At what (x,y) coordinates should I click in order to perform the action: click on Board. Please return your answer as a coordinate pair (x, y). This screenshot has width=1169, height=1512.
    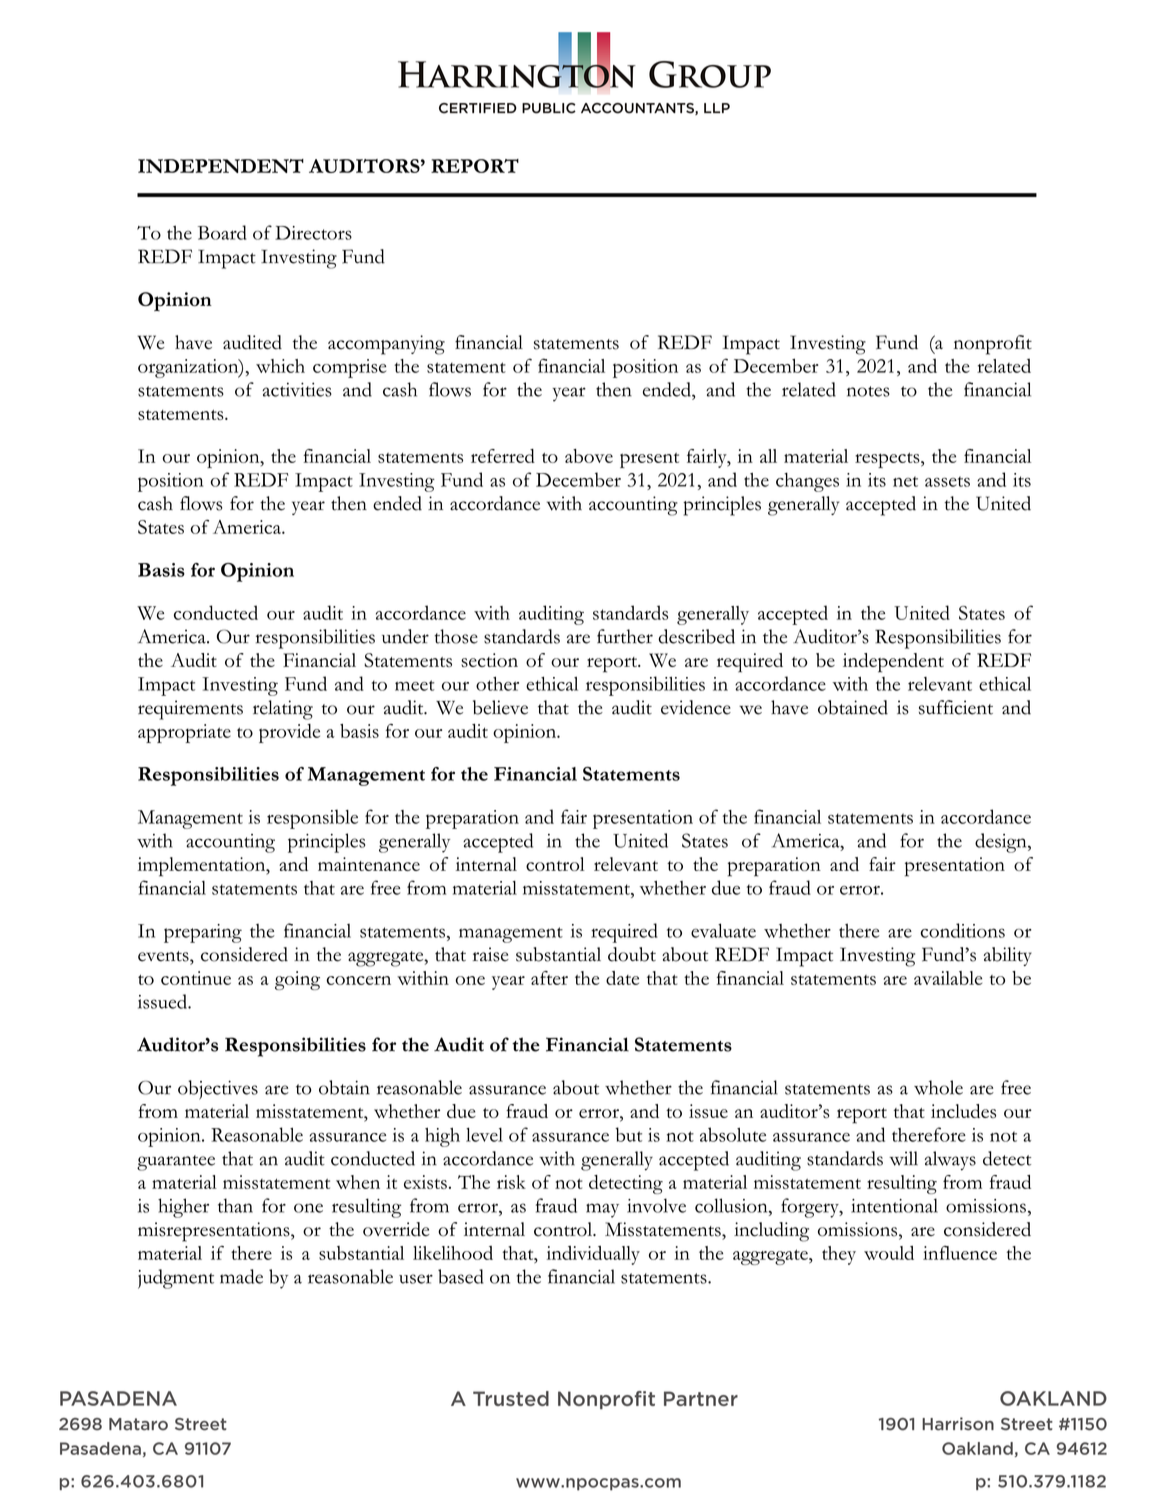
    Looking at the image, I should click on (222, 232).
